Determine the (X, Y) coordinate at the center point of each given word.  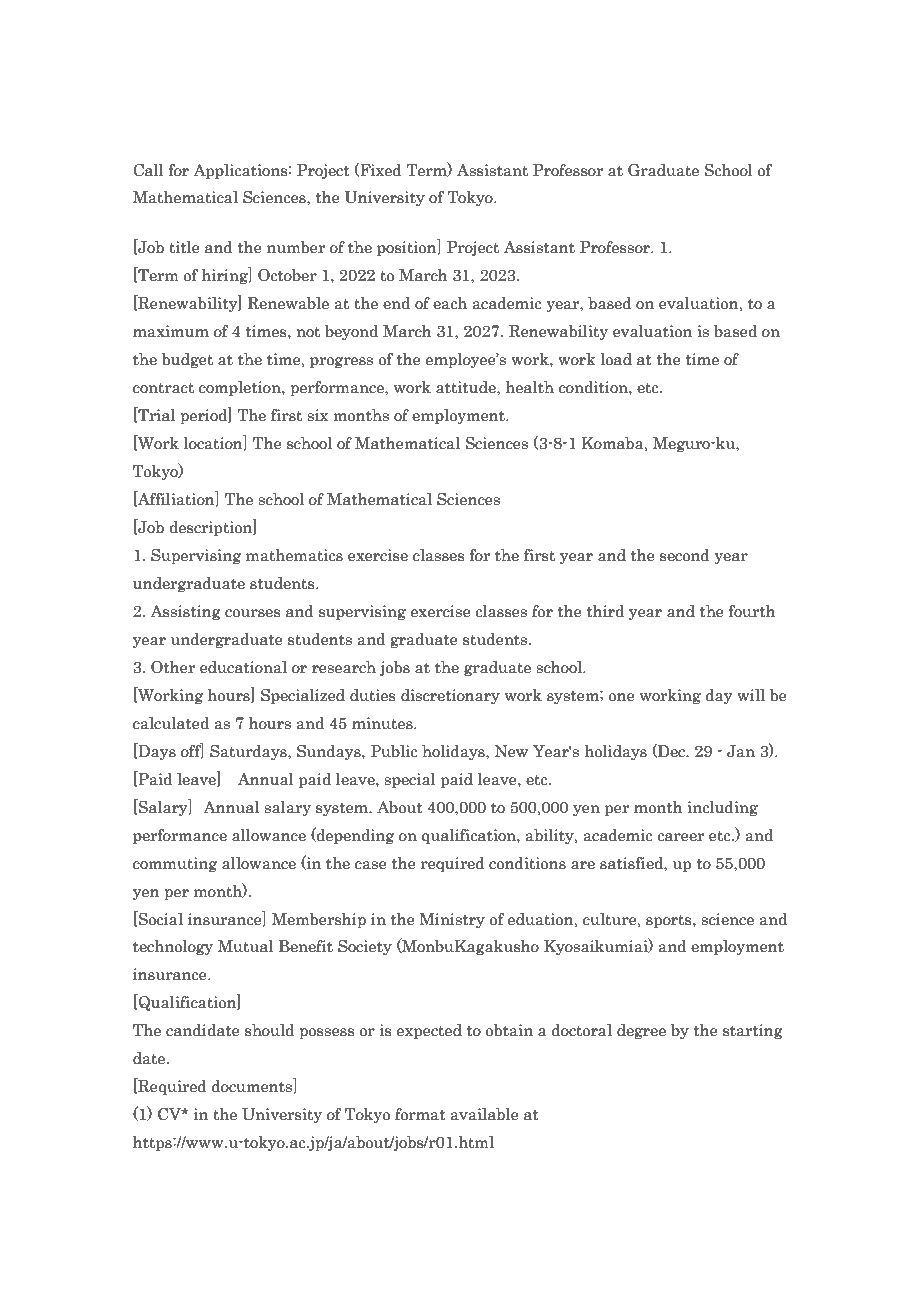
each (450, 303)
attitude (467, 388)
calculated (171, 723)
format (420, 1114)
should (269, 1030)
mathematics (294, 555)
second (685, 555)
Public (394, 751)
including (722, 808)
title (184, 247)
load (616, 359)
